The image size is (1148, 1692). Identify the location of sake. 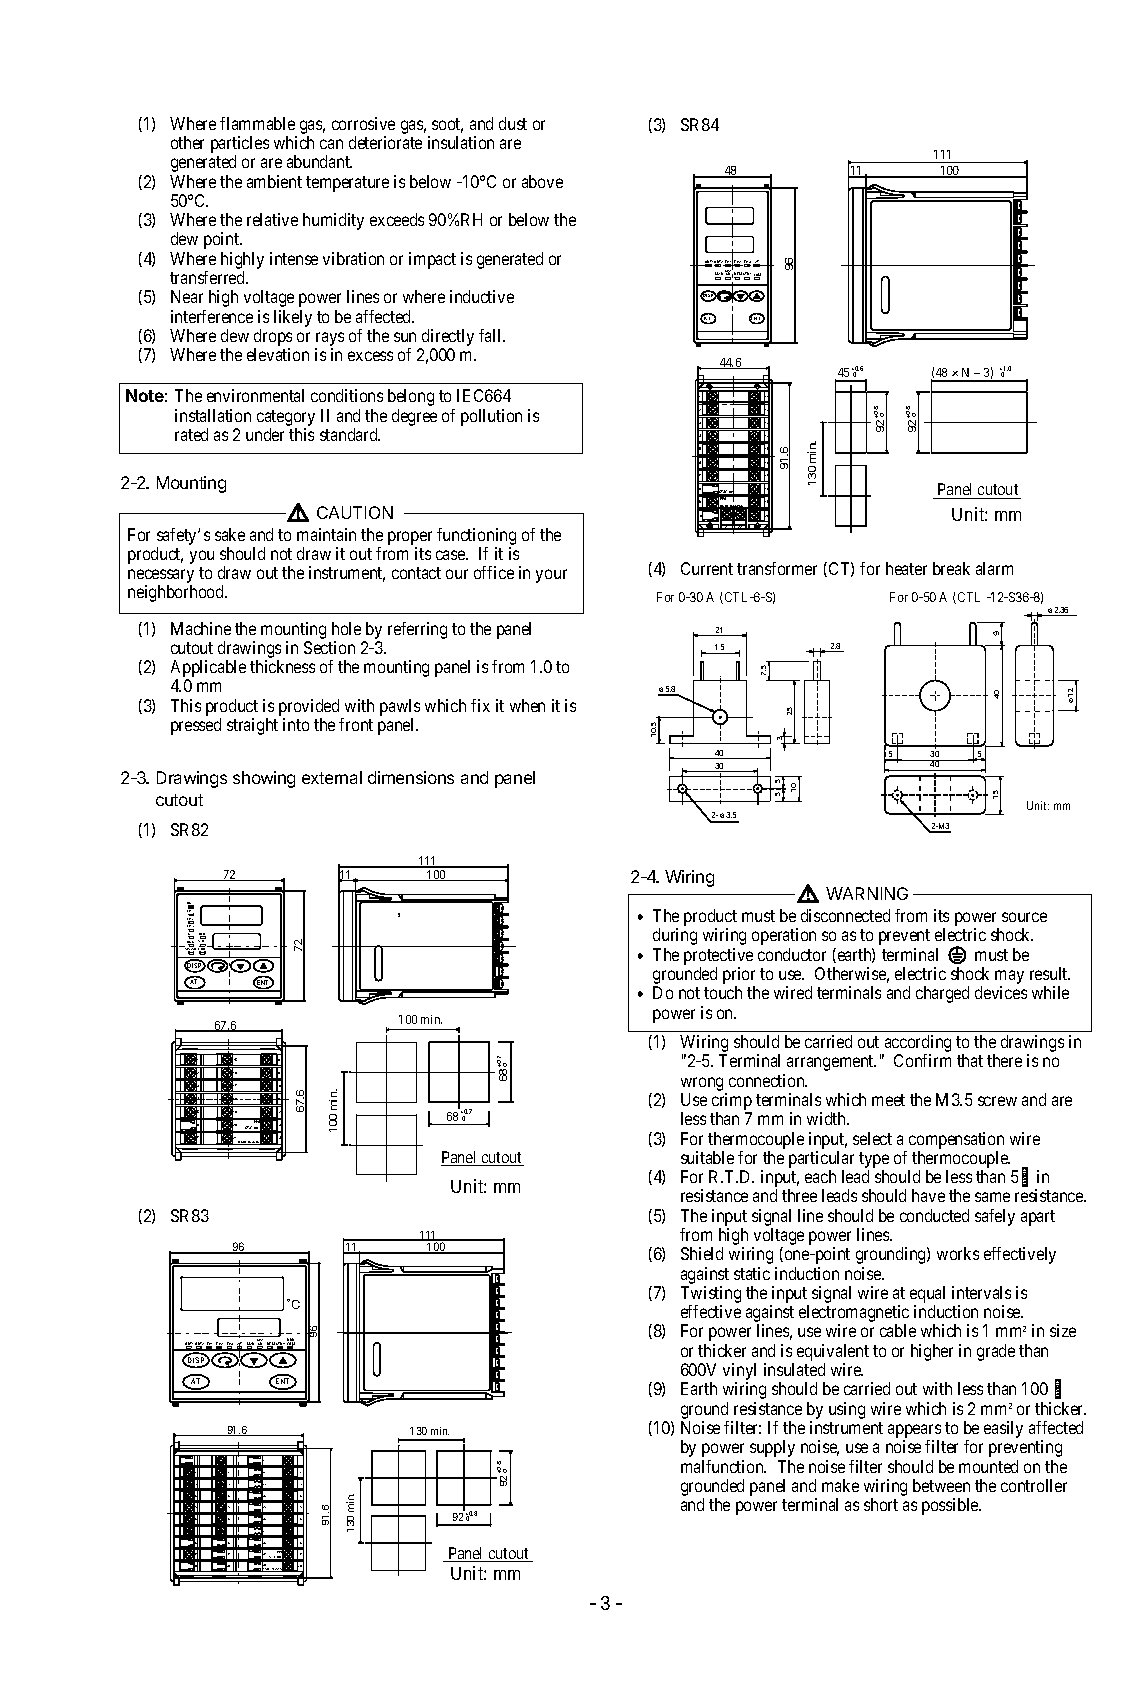
(230, 534).
